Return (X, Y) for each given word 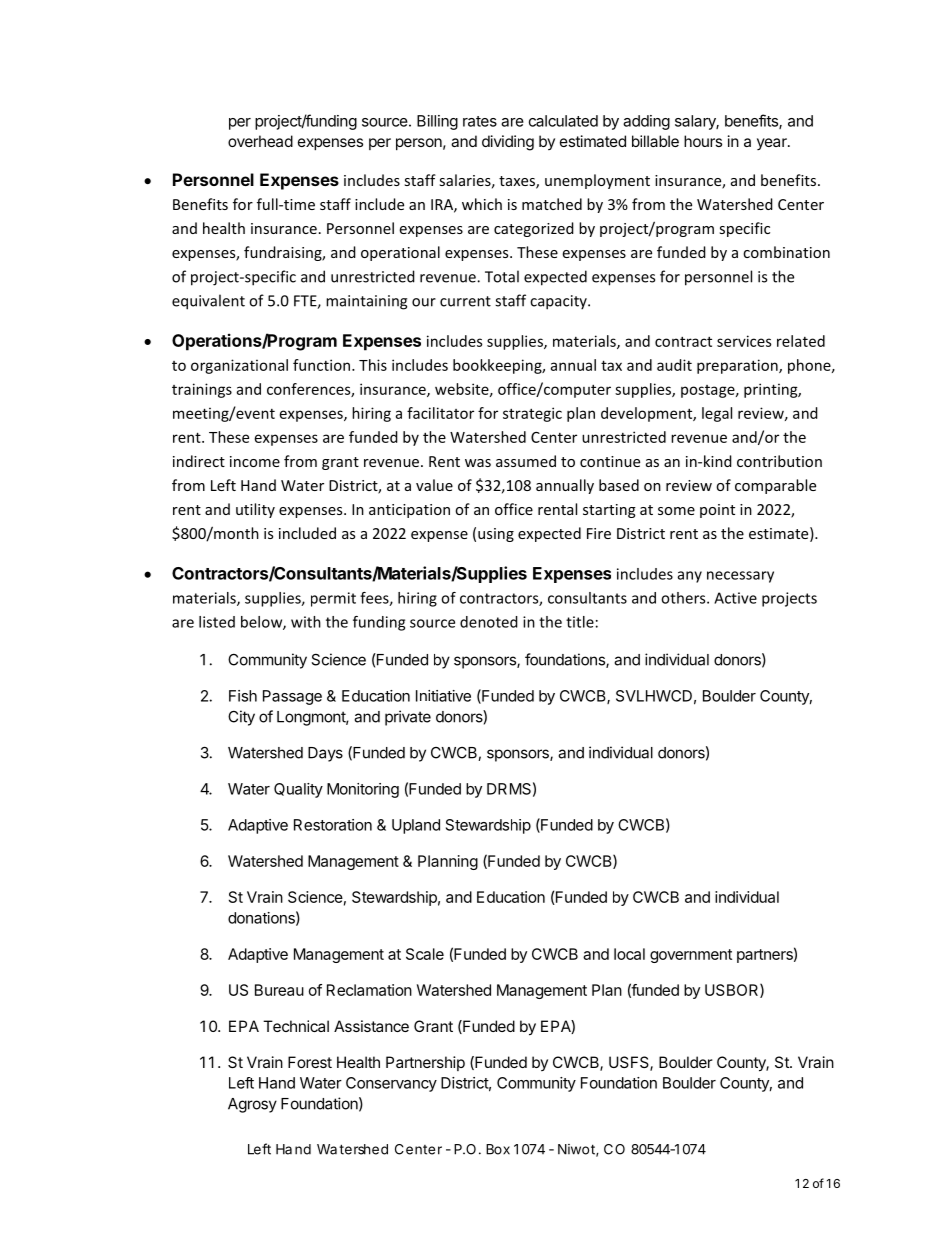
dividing (508, 143)
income (255, 461)
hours (703, 141)
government (691, 956)
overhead (260, 141)
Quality (298, 790)
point (717, 511)
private (408, 718)
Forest (310, 1062)
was (478, 463)
